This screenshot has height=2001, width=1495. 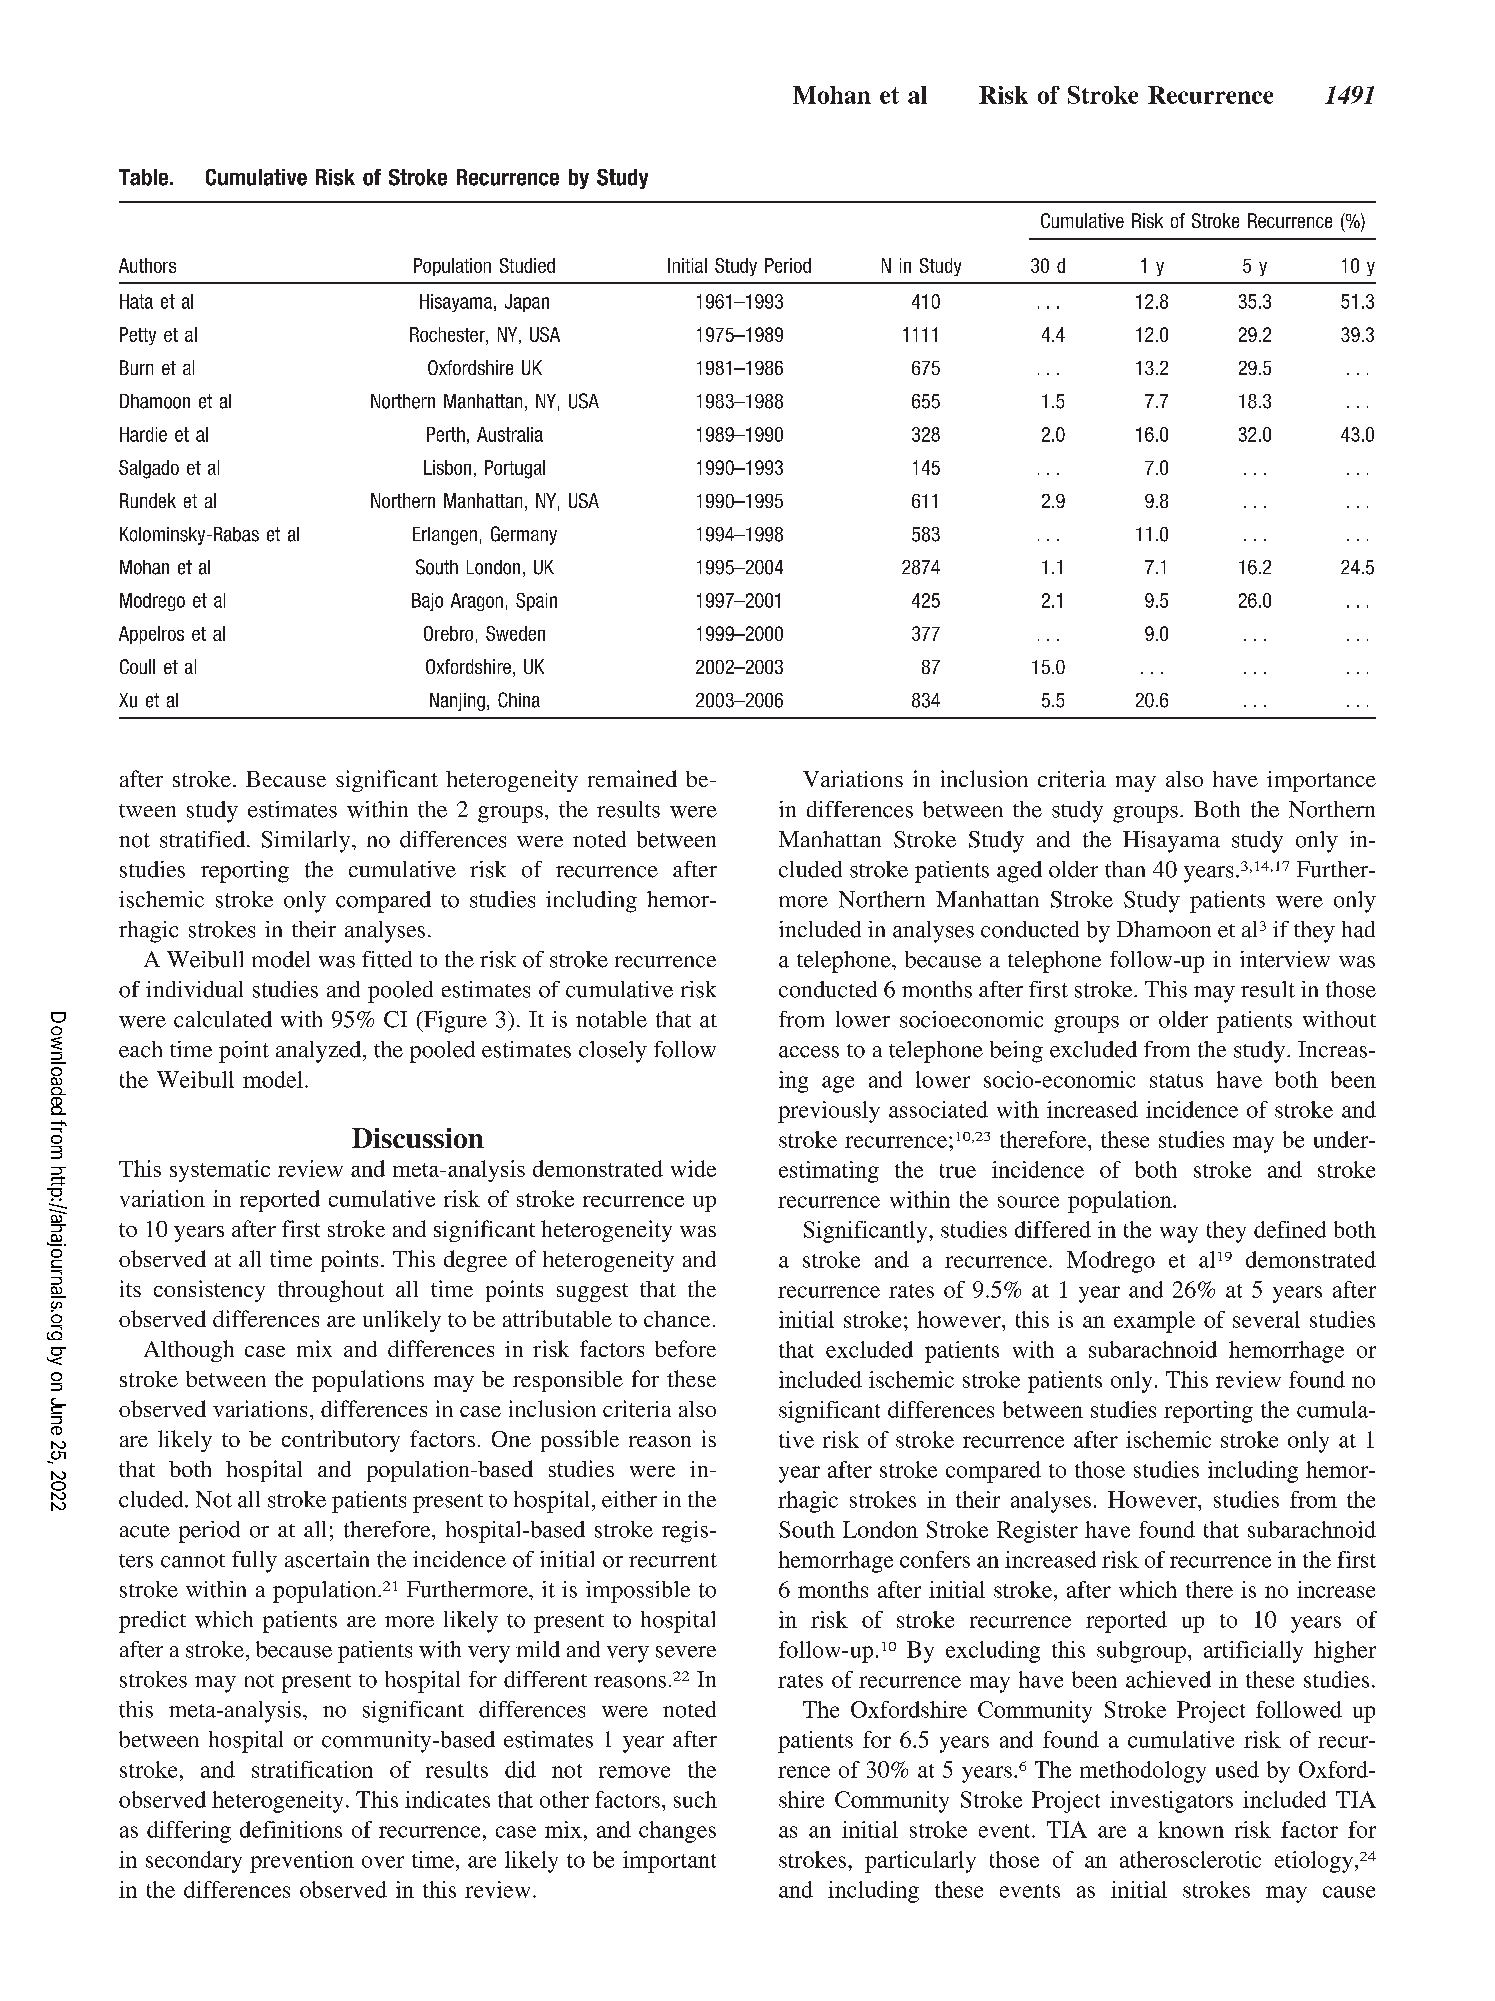 What do you see at coordinates (320, 1052) in the screenshot?
I see `analyzed` at bounding box center [320, 1052].
